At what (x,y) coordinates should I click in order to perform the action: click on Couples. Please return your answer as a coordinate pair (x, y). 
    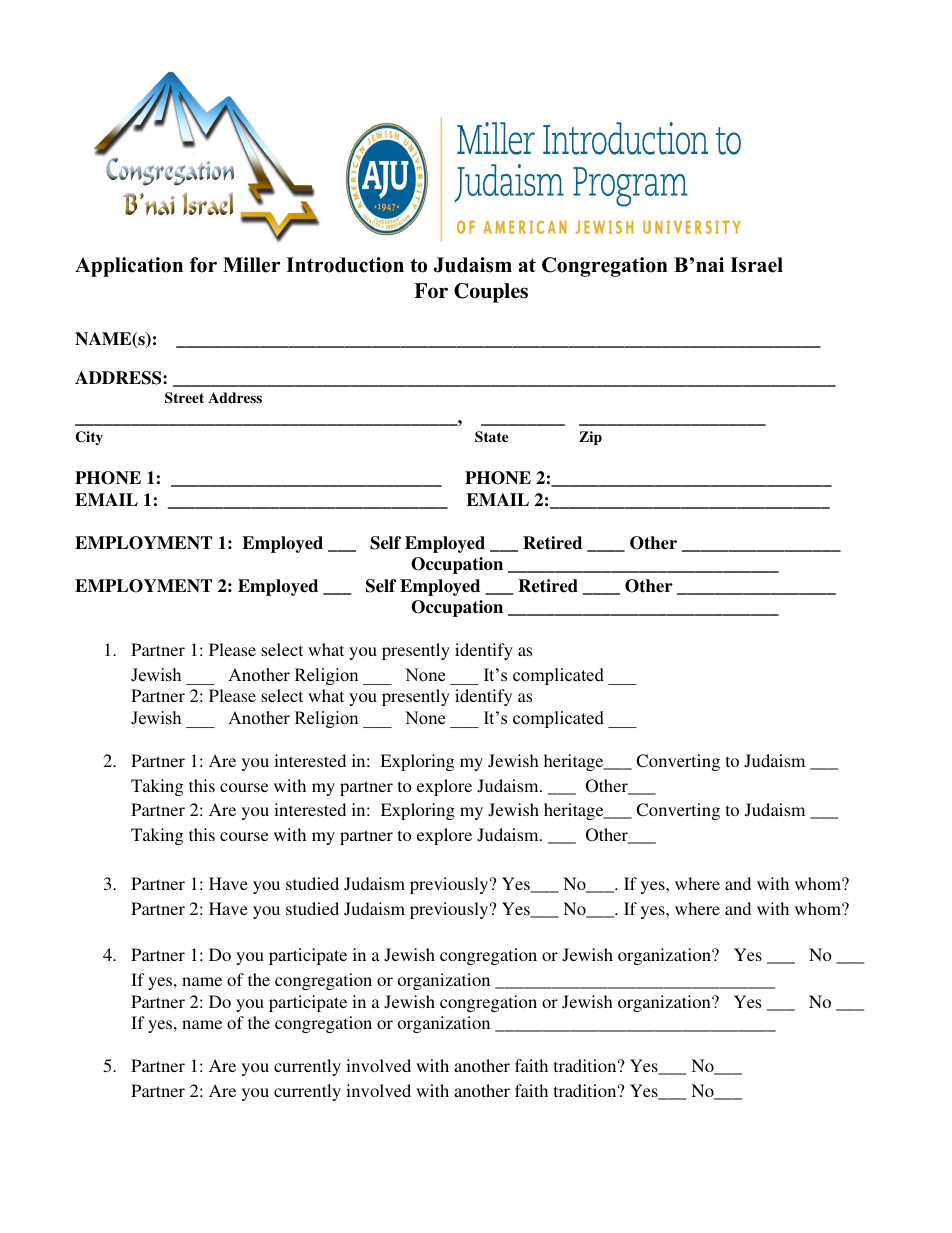
    Looking at the image, I should click on (491, 293).
